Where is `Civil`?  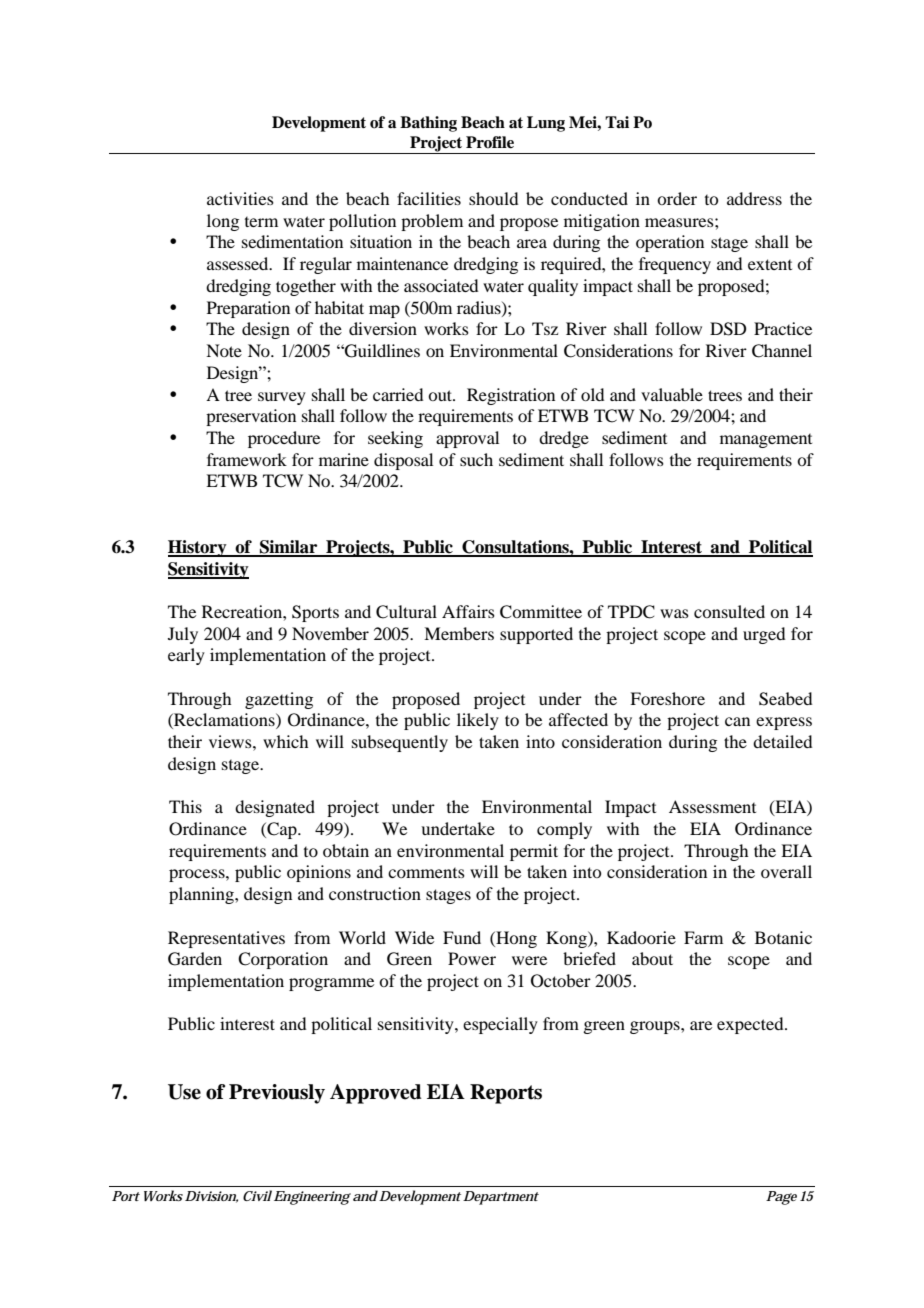 Civil is located at coordinates (257, 1195).
